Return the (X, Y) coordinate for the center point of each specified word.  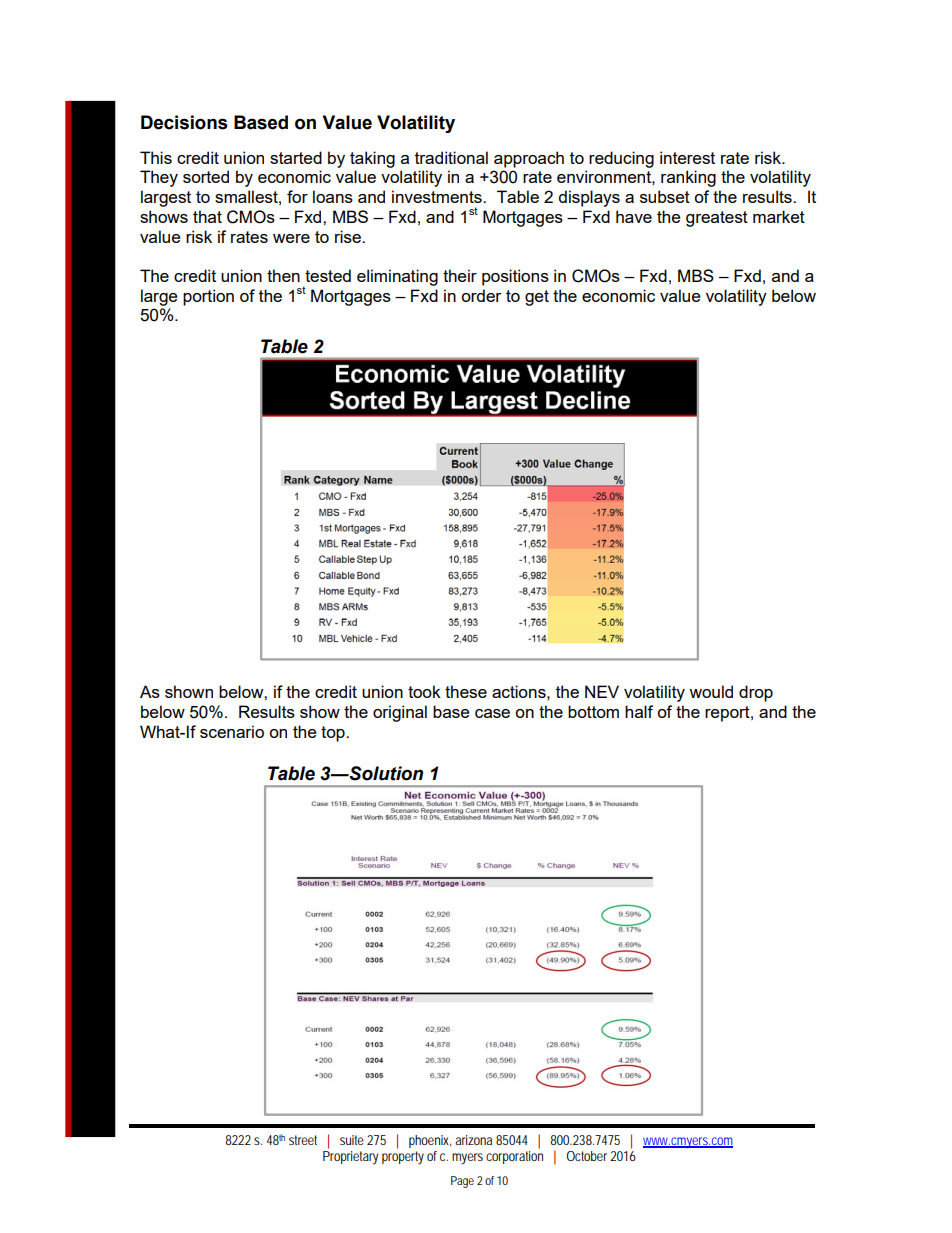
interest (687, 157)
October (587, 1156)
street (303, 1140)
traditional (451, 157)
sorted (206, 176)
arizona (473, 1140)
